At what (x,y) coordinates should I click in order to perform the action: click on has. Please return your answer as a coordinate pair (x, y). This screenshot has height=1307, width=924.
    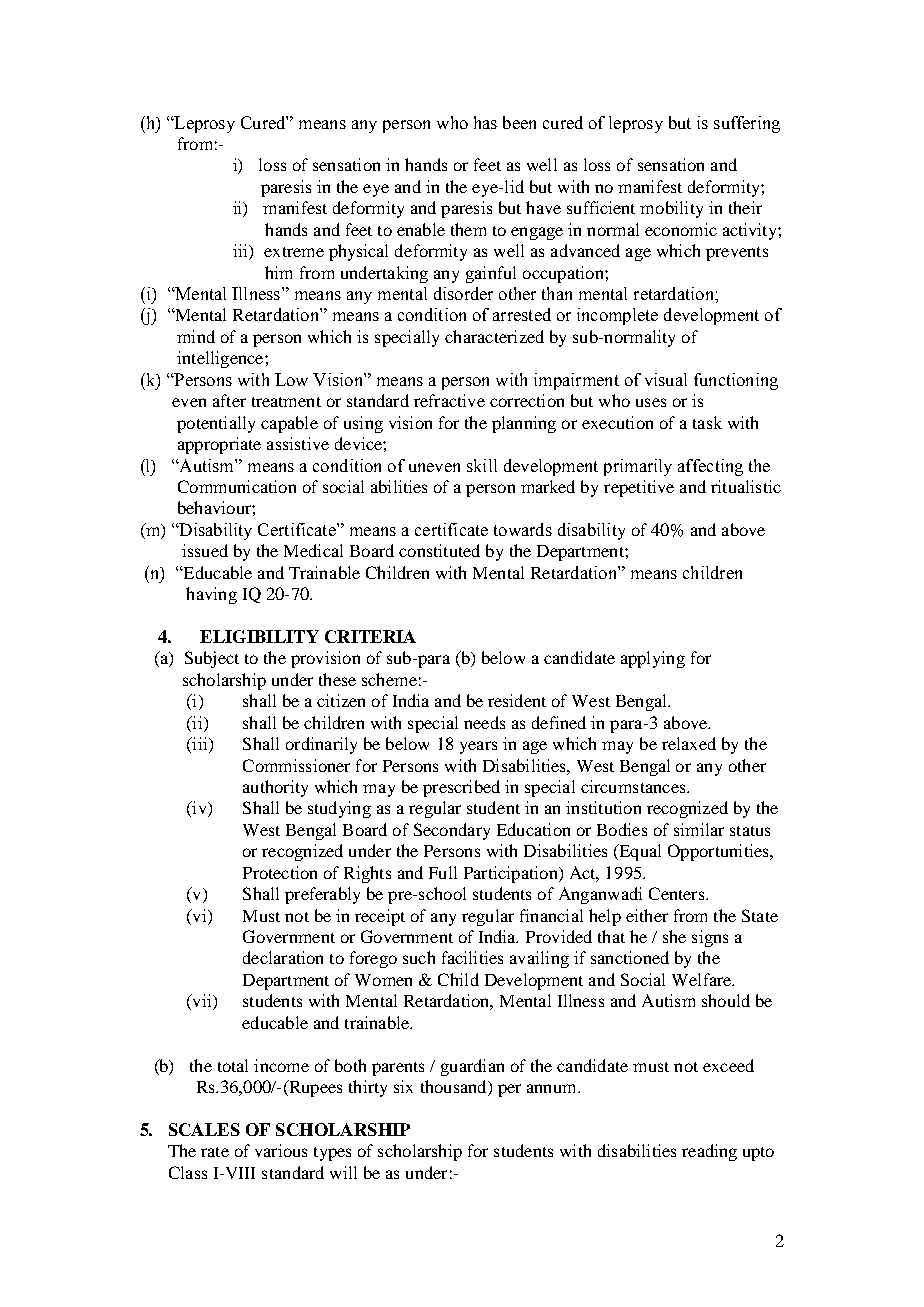
    Looking at the image, I should click on (485, 122).
